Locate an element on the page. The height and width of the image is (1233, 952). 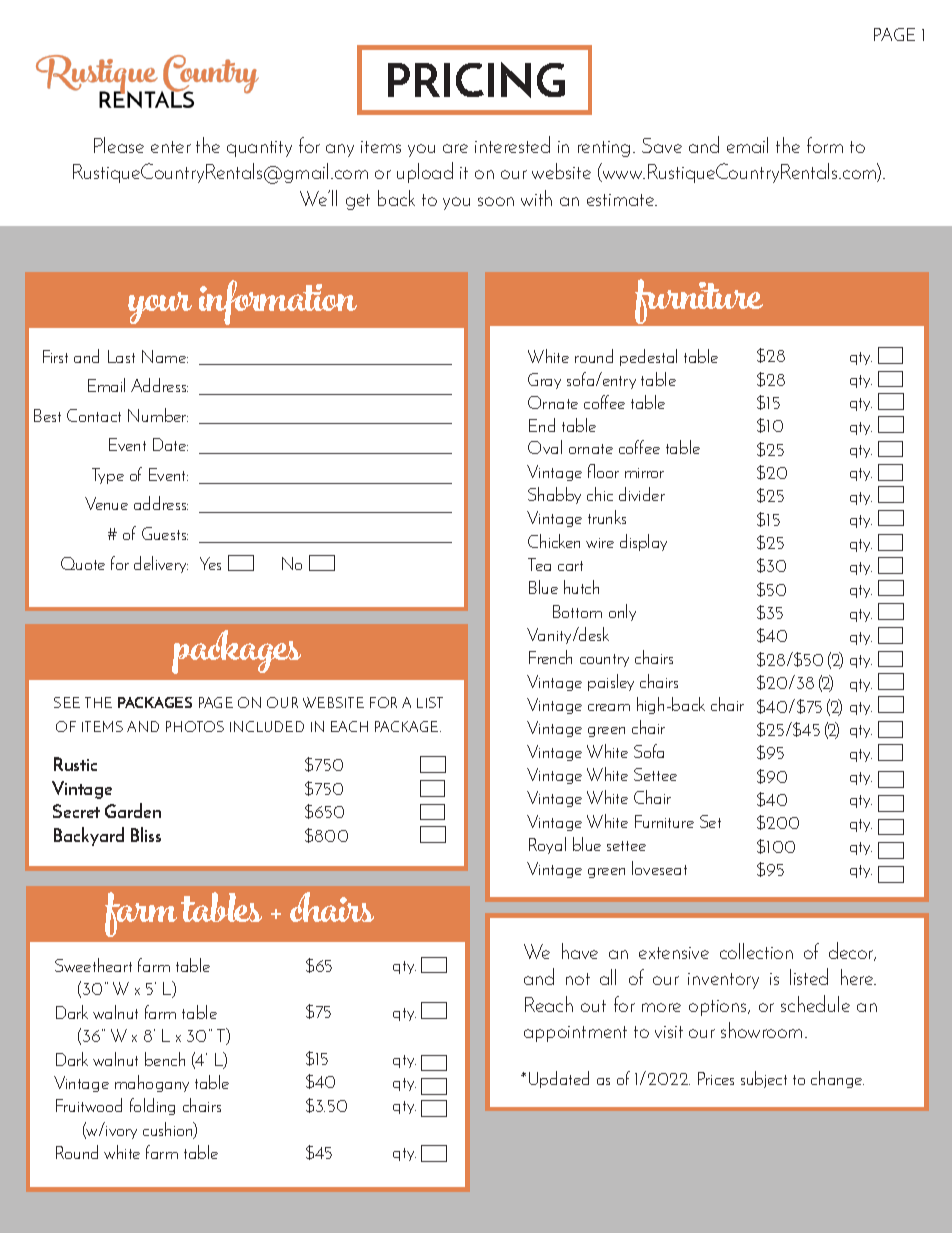
PHOTOS is located at coordinates (195, 726).
